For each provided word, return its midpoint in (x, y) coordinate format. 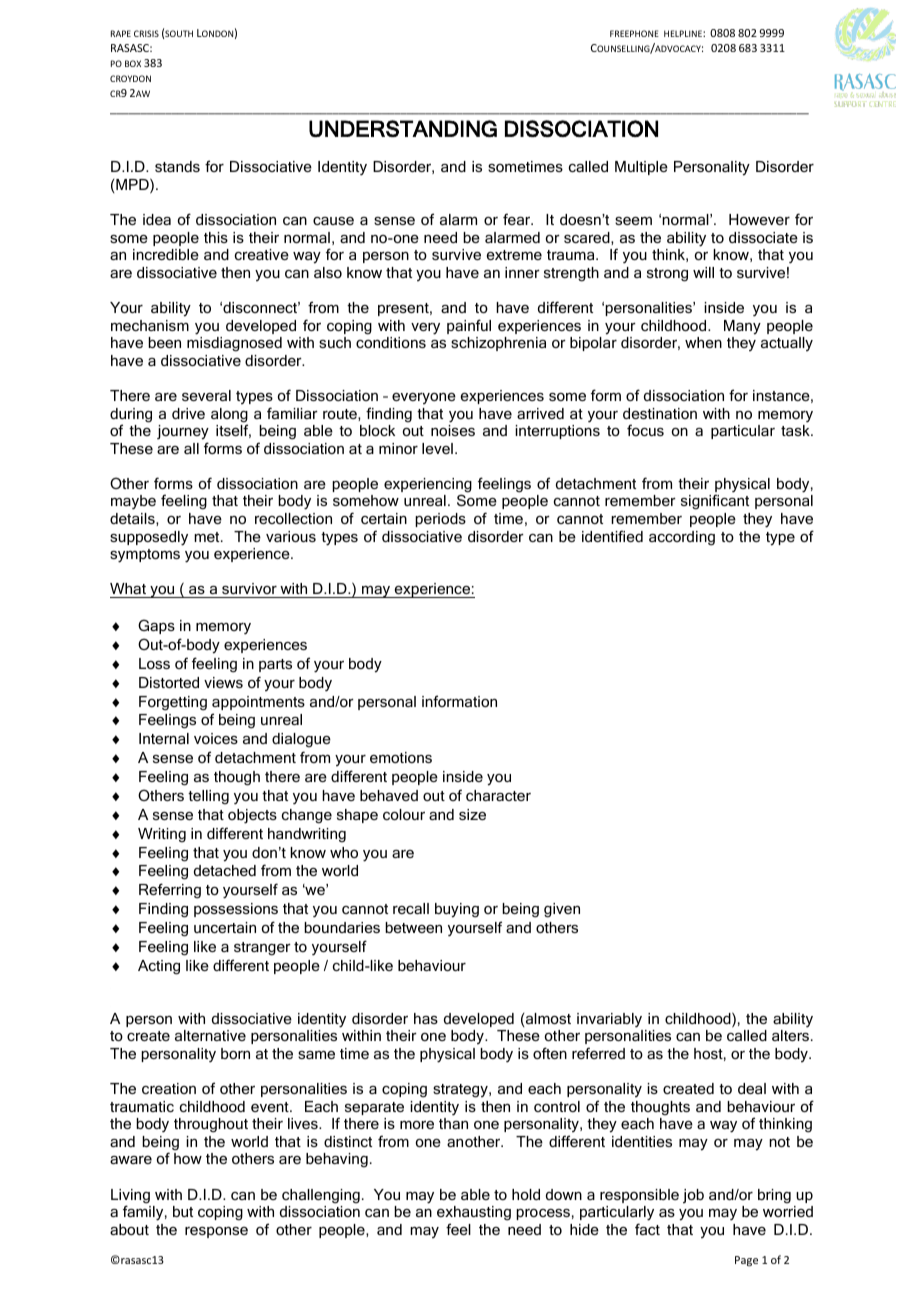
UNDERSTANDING (403, 128)
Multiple (641, 168)
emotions (401, 757)
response (216, 1232)
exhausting (474, 1213)
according (682, 538)
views (223, 682)
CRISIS (146, 33)
